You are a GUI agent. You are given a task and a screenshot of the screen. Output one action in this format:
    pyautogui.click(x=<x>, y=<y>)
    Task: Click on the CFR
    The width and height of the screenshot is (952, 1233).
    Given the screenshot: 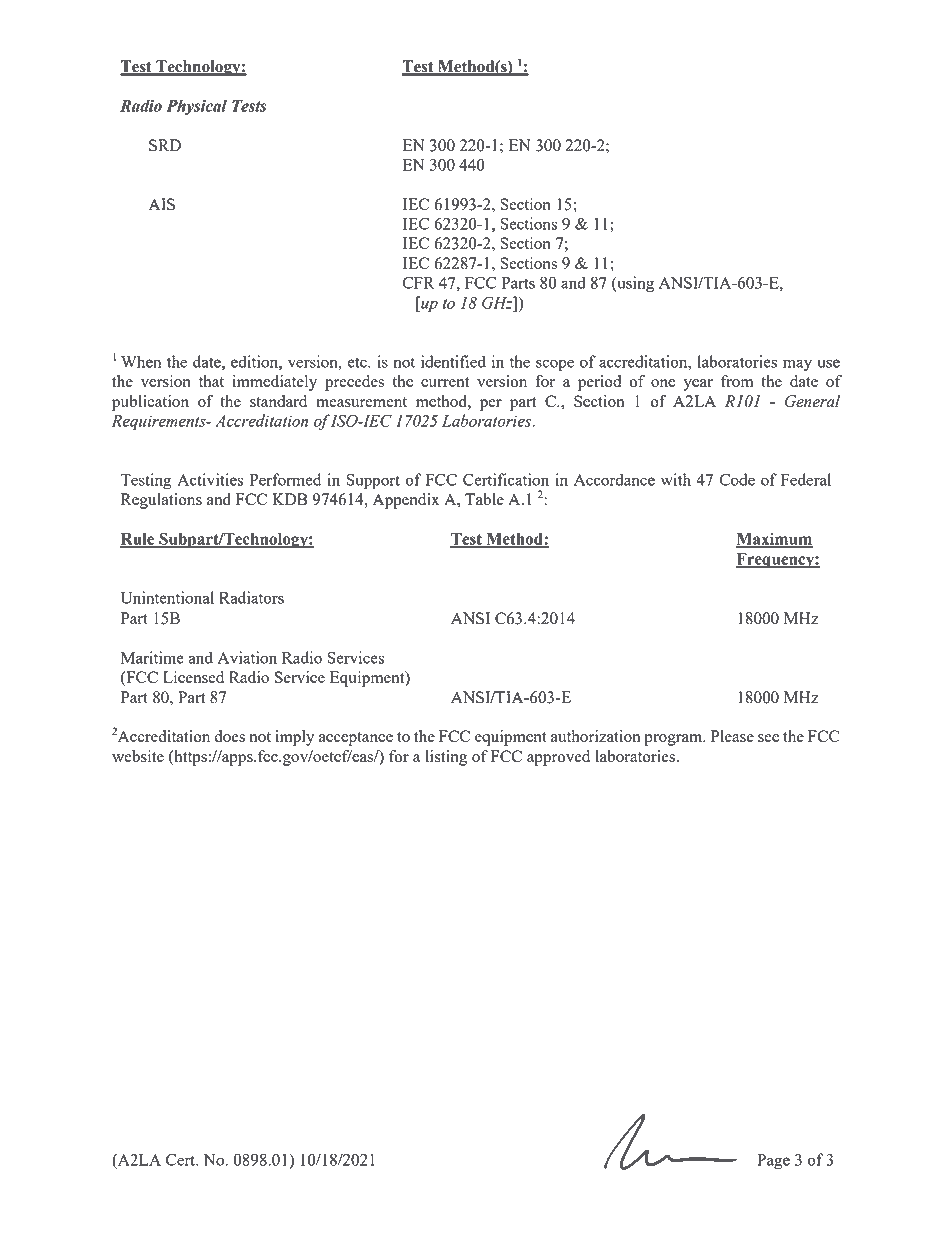 What is the action you would take?
    pyautogui.click(x=418, y=283)
